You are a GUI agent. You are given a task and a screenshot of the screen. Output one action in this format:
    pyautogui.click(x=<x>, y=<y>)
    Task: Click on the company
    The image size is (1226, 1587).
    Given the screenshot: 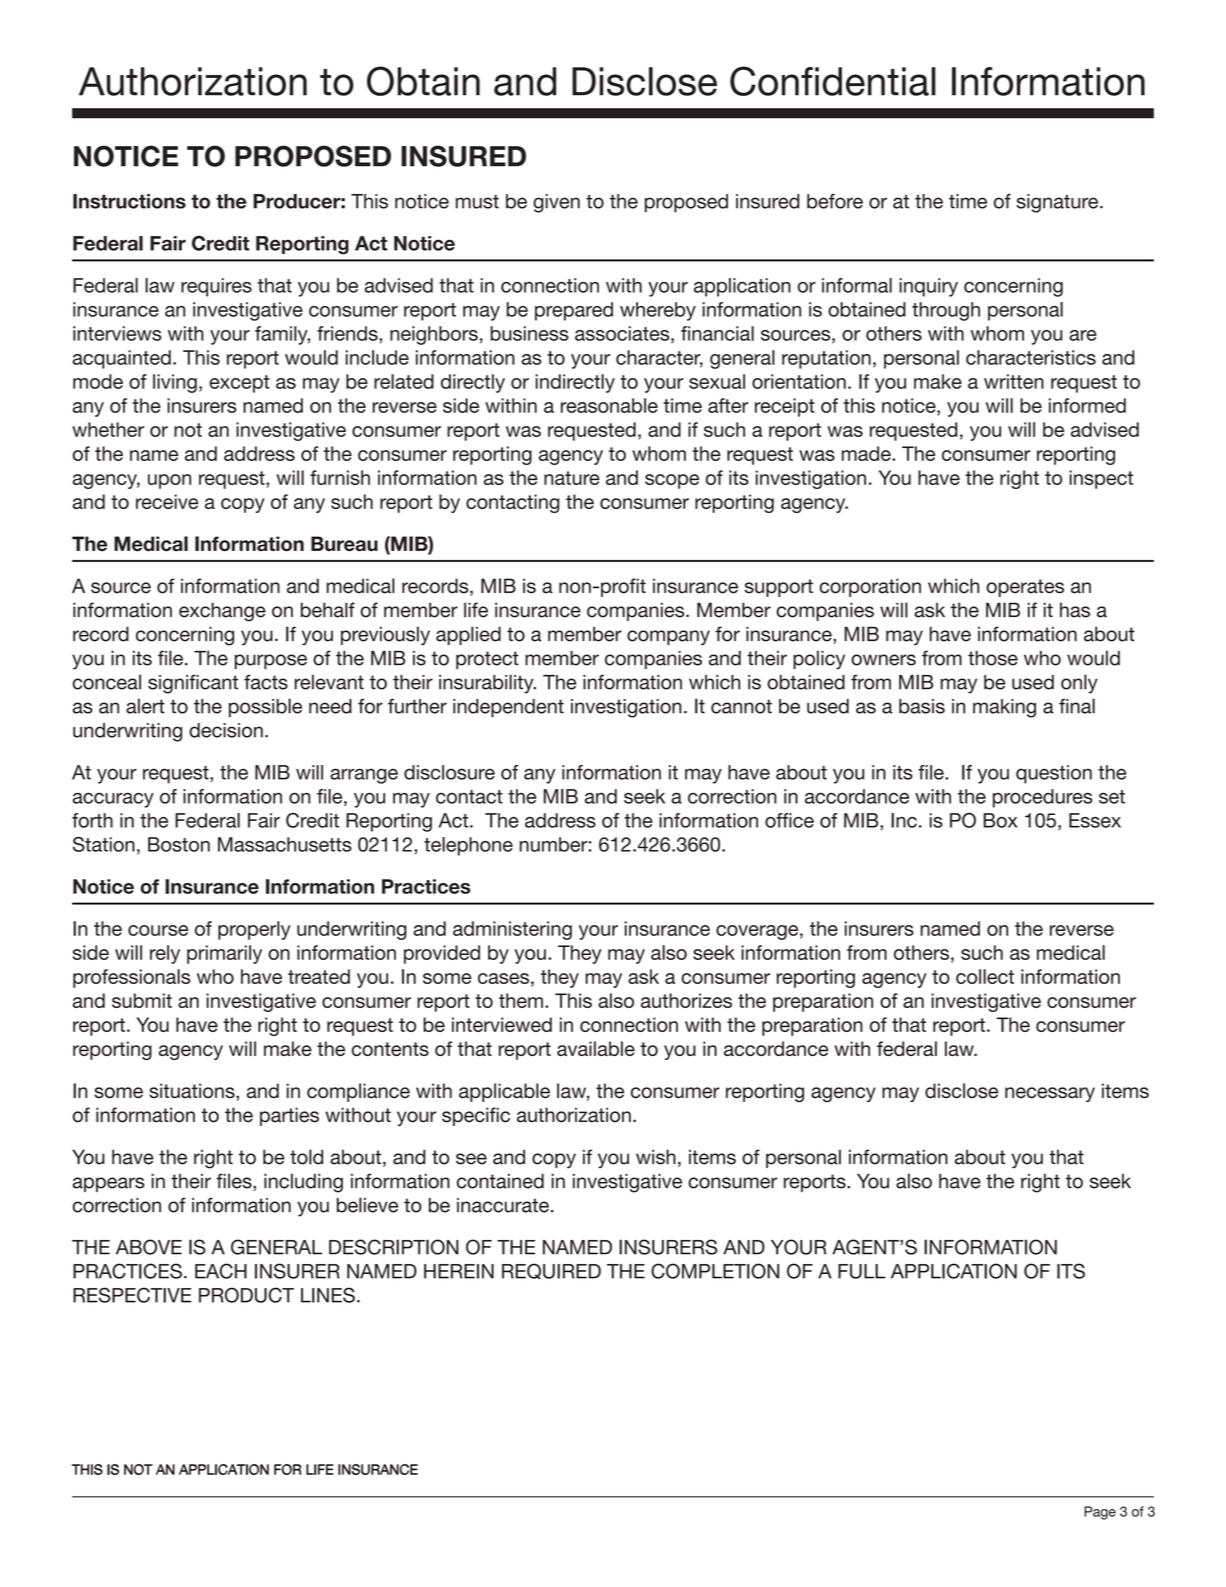 What is the action you would take?
    pyautogui.click(x=668, y=638)
